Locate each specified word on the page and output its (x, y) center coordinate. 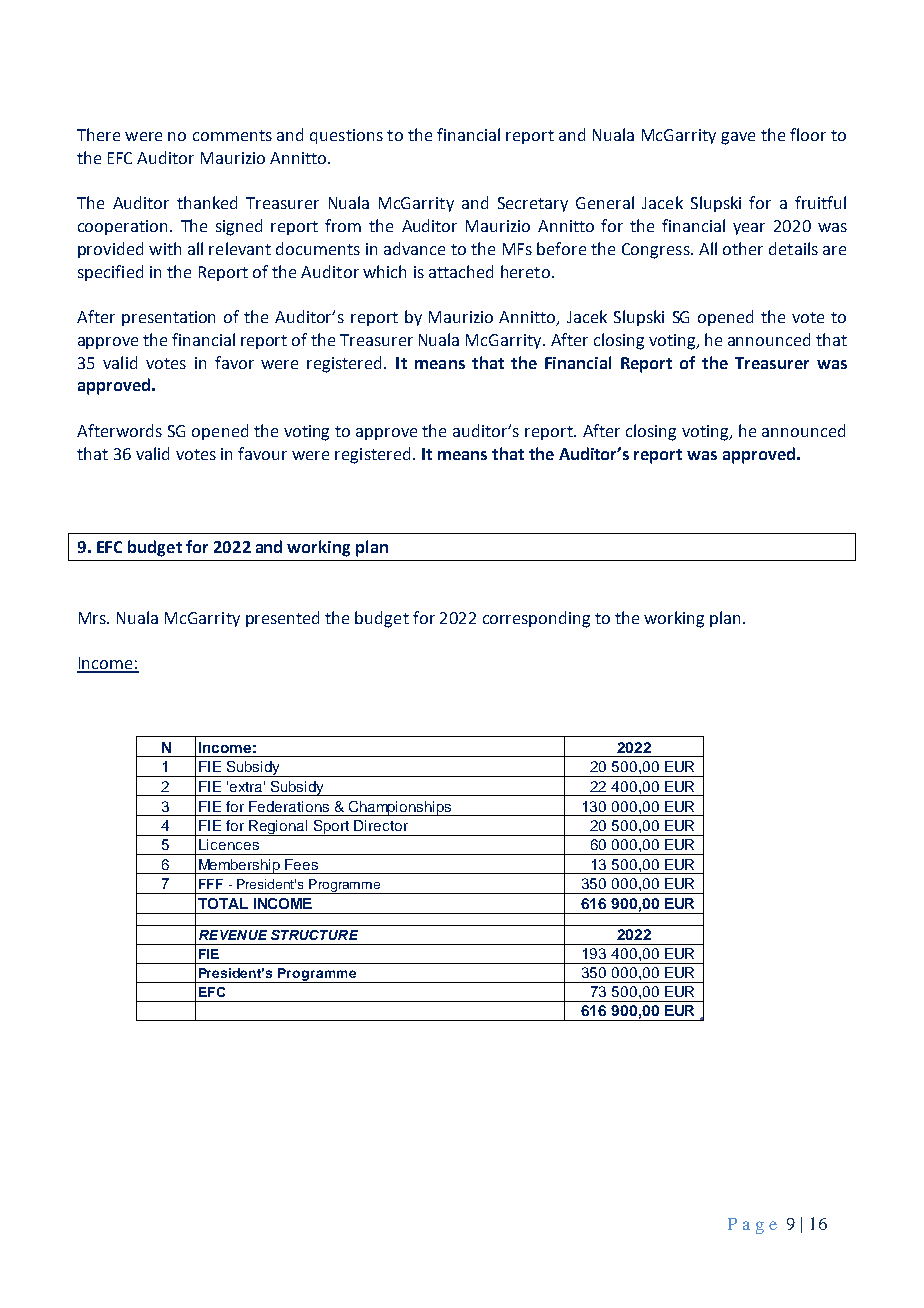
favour (262, 453)
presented (282, 619)
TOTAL (223, 903)
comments (232, 135)
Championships (400, 808)
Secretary (533, 204)
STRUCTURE (314, 935)
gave (738, 138)
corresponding (536, 619)
